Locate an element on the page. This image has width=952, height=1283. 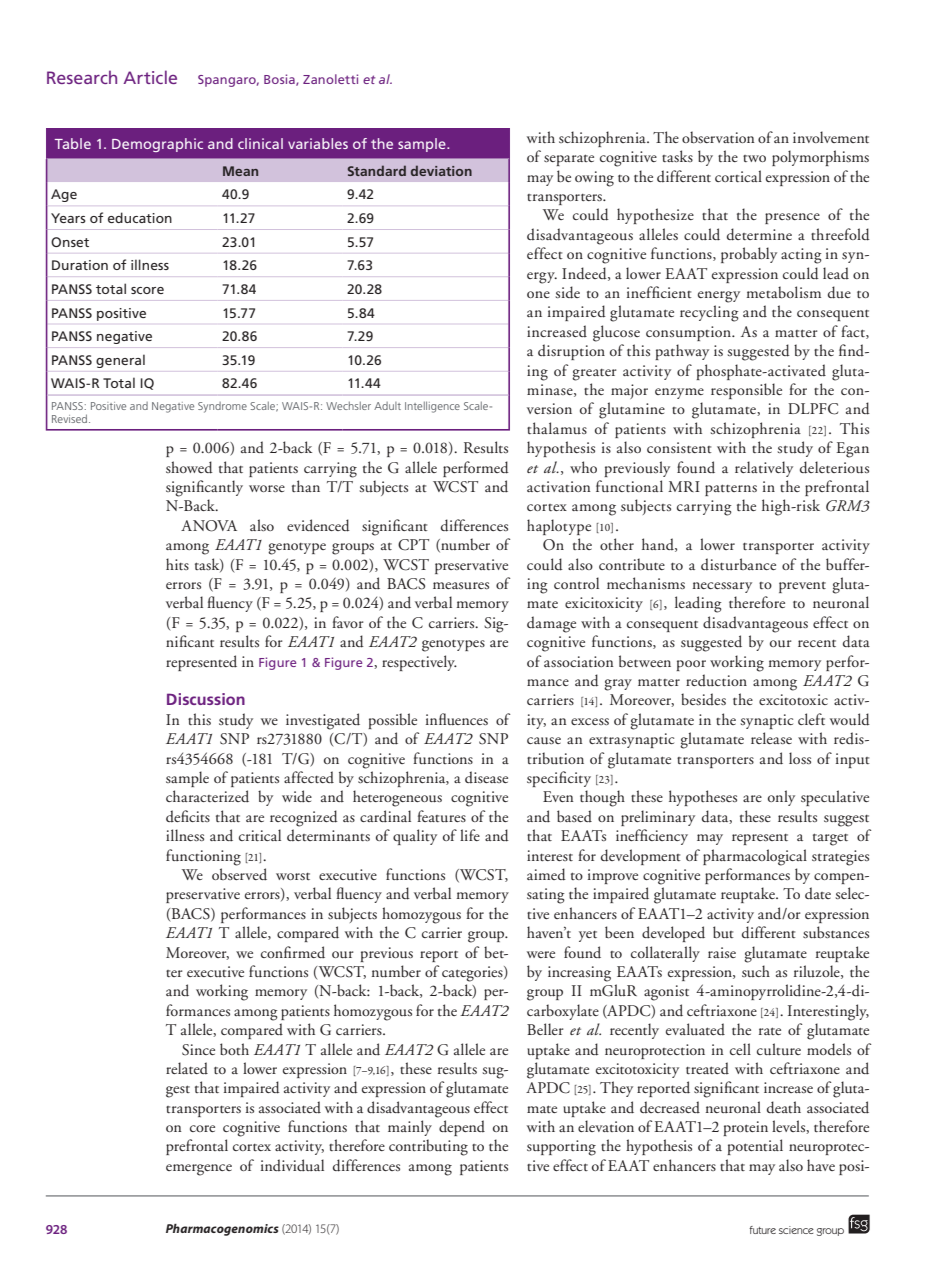
Discussion is located at coordinates (206, 699).
